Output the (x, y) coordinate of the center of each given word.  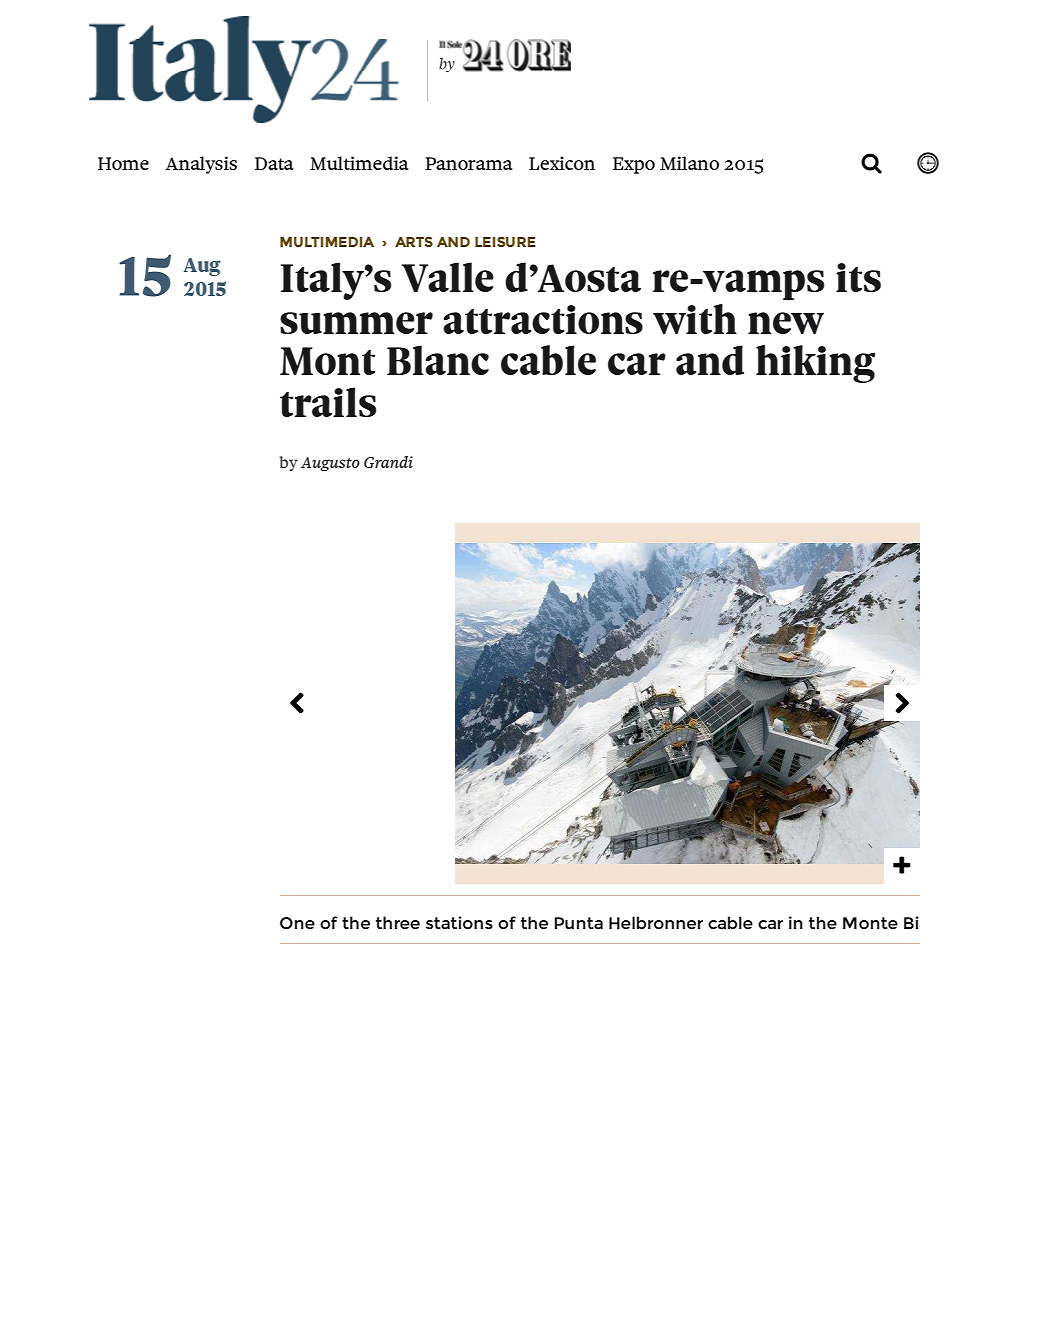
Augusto (330, 464)
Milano (689, 163)
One (297, 923)
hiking (815, 364)
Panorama (469, 163)
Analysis (201, 165)
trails (328, 402)
